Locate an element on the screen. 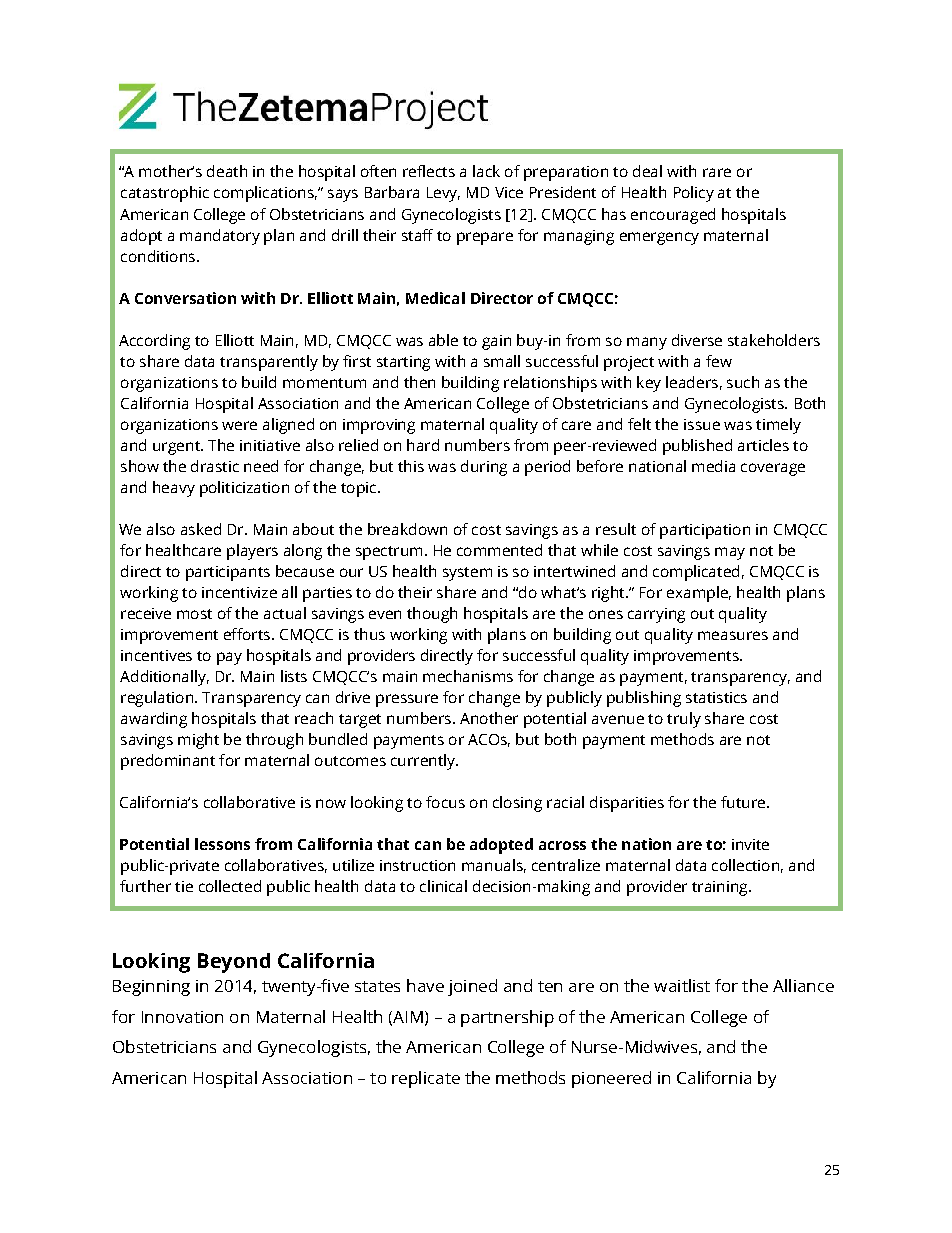 The image size is (952, 1233). though is located at coordinates (432, 615).
